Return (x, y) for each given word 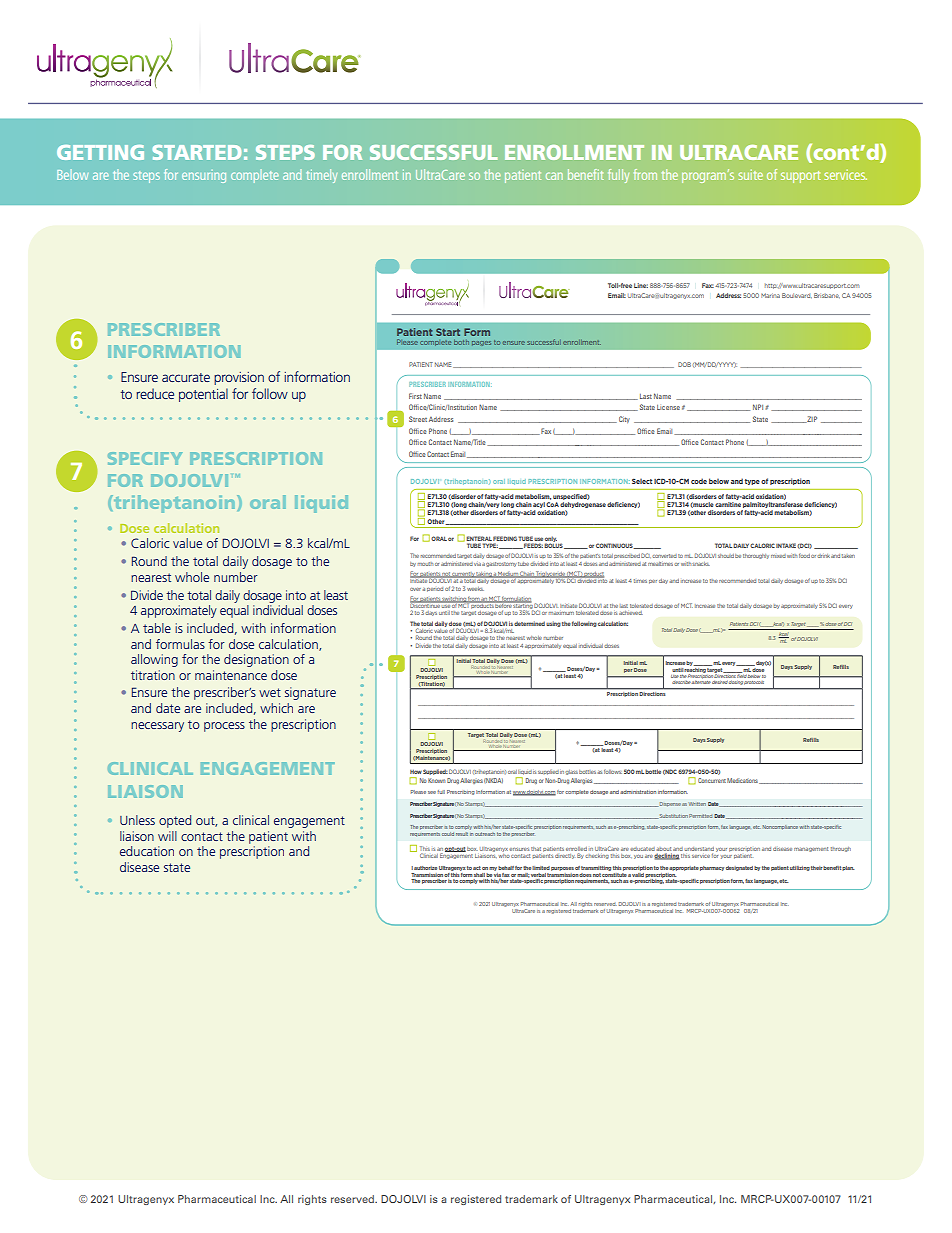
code (699, 481)
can (554, 176)
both (461, 342)
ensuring (204, 177)
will (167, 836)
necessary (157, 727)
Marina (770, 295)
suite (750, 175)
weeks (475, 589)
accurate (186, 377)
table (157, 628)
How (416, 772)
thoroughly (756, 556)
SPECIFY (145, 458)
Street (418, 419)
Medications (743, 781)
